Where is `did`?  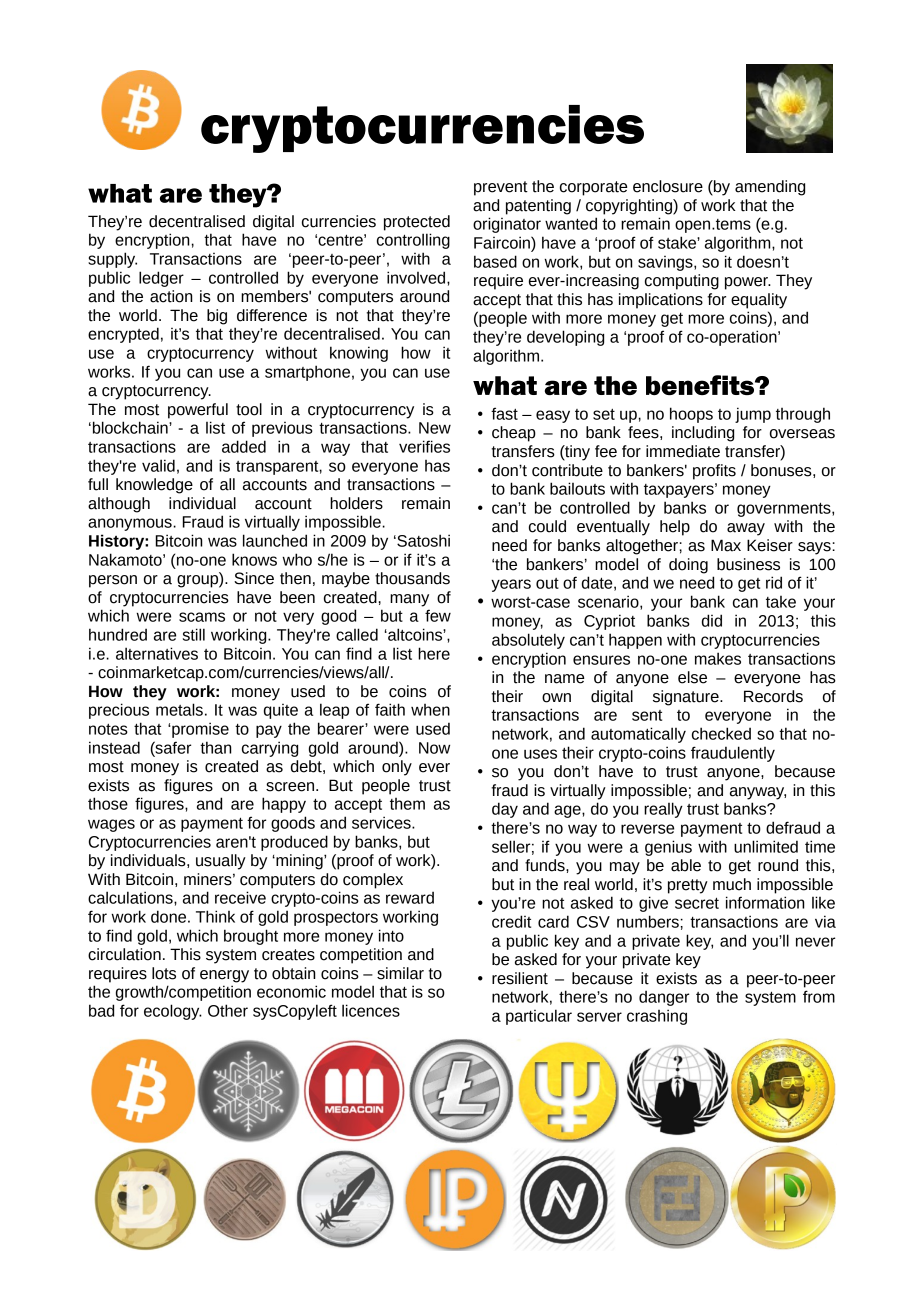 did is located at coordinates (712, 620).
